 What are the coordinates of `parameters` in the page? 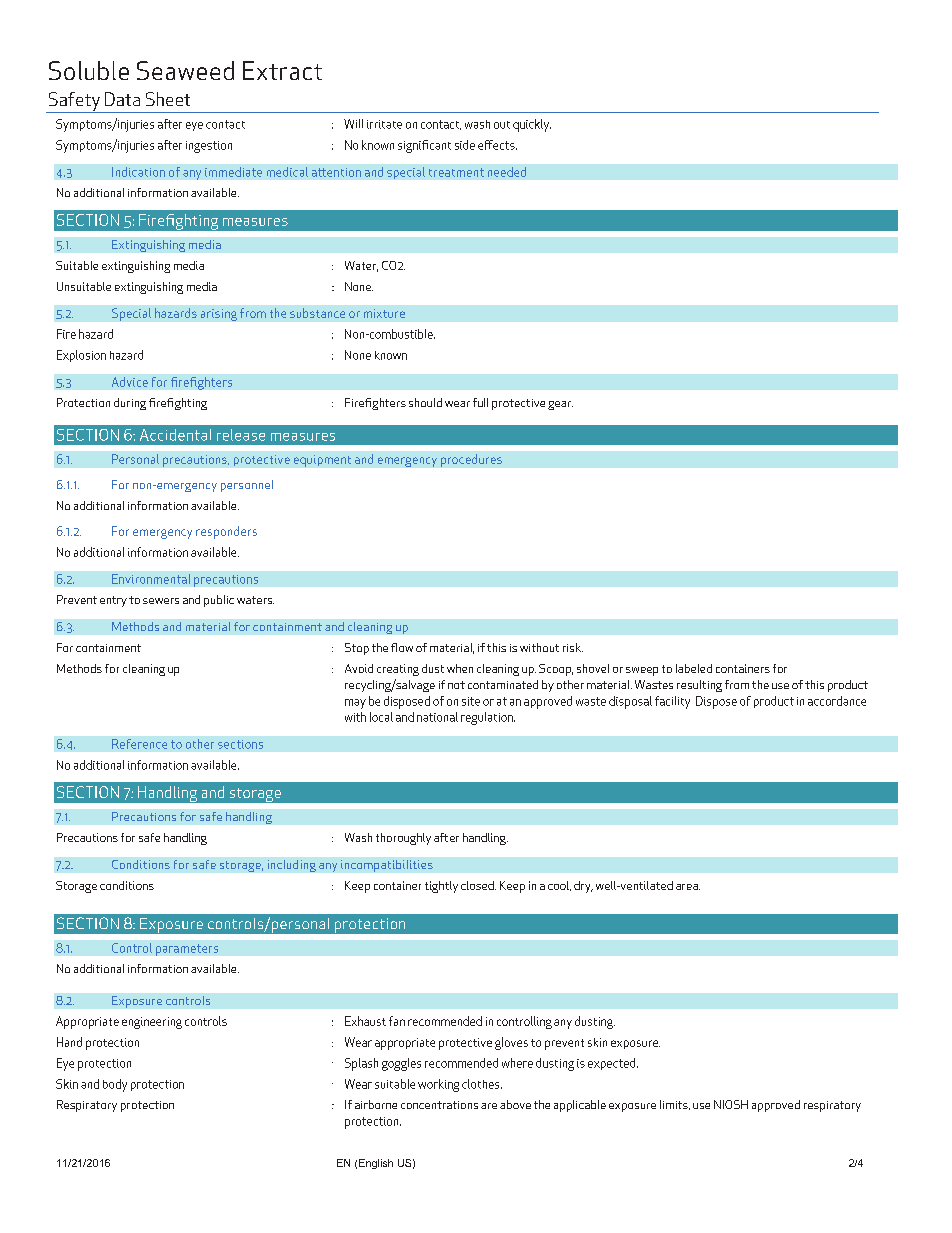 It's located at (187, 950).
